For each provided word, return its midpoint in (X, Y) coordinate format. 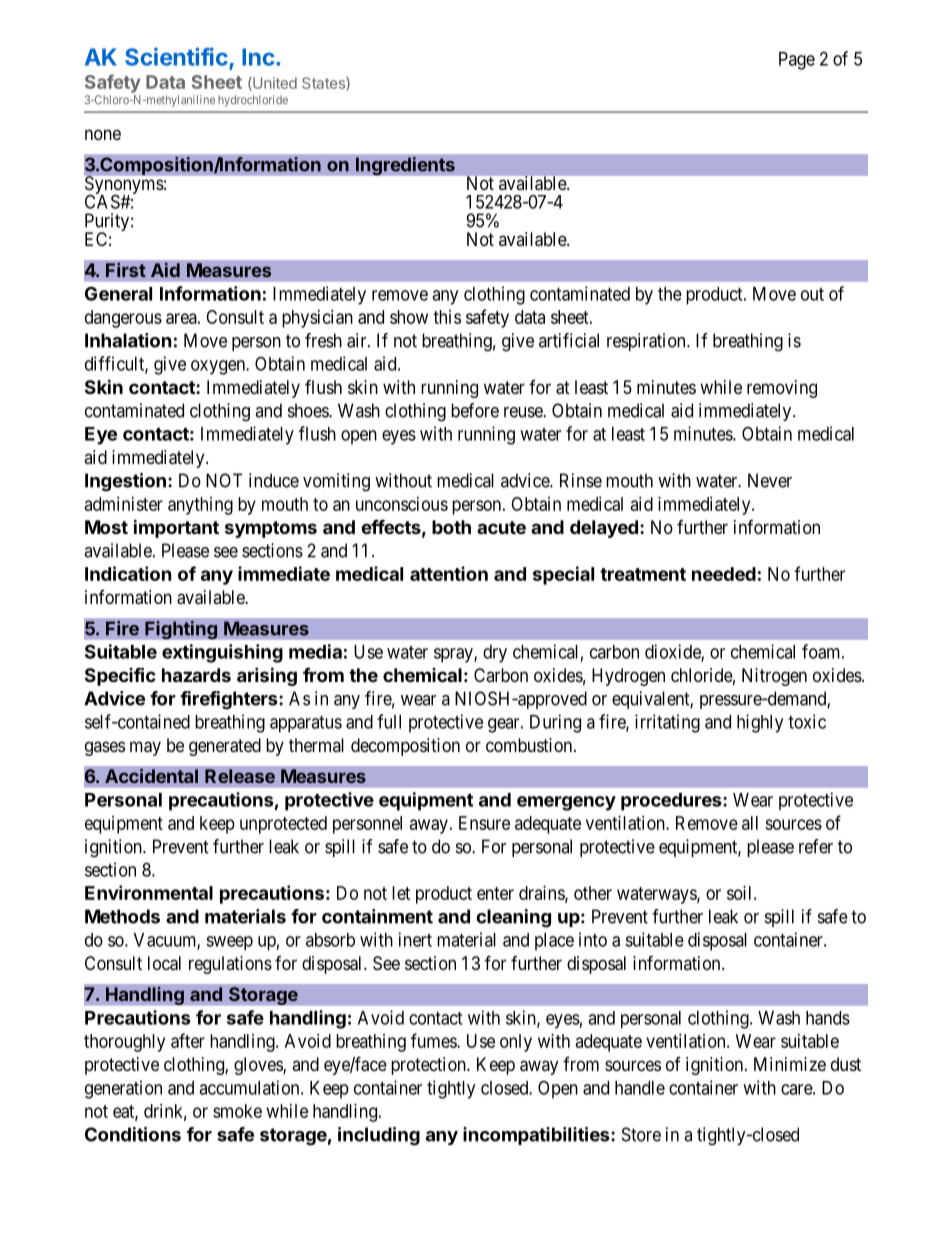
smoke (237, 1111)
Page (797, 61)
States (324, 84)
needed (724, 574)
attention (449, 573)
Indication (128, 573)
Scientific (176, 56)
